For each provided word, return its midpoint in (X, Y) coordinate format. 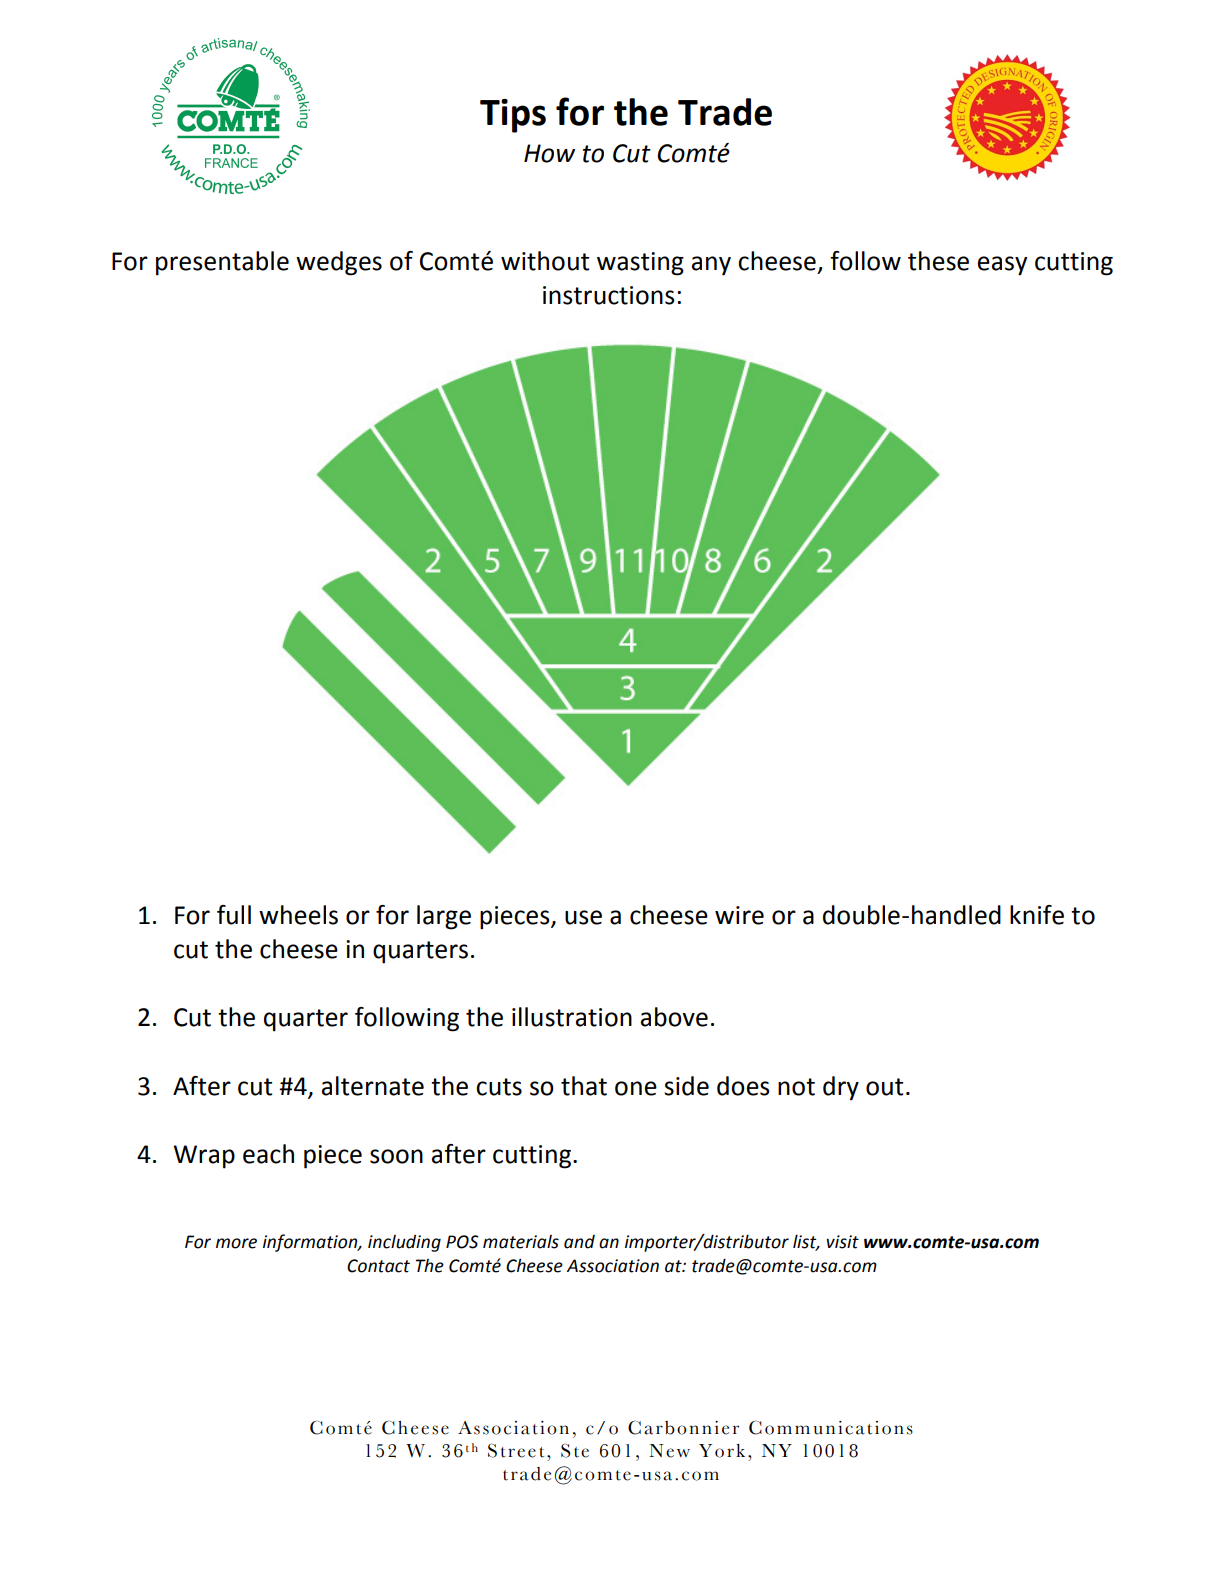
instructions (609, 295)
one (636, 1088)
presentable (222, 263)
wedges (339, 263)
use (583, 917)
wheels (298, 915)
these (938, 261)
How (549, 153)
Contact (378, 1266)
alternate (373, 1086)
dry (841, 1088)
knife (1037, 915)
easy (1002, 266)
